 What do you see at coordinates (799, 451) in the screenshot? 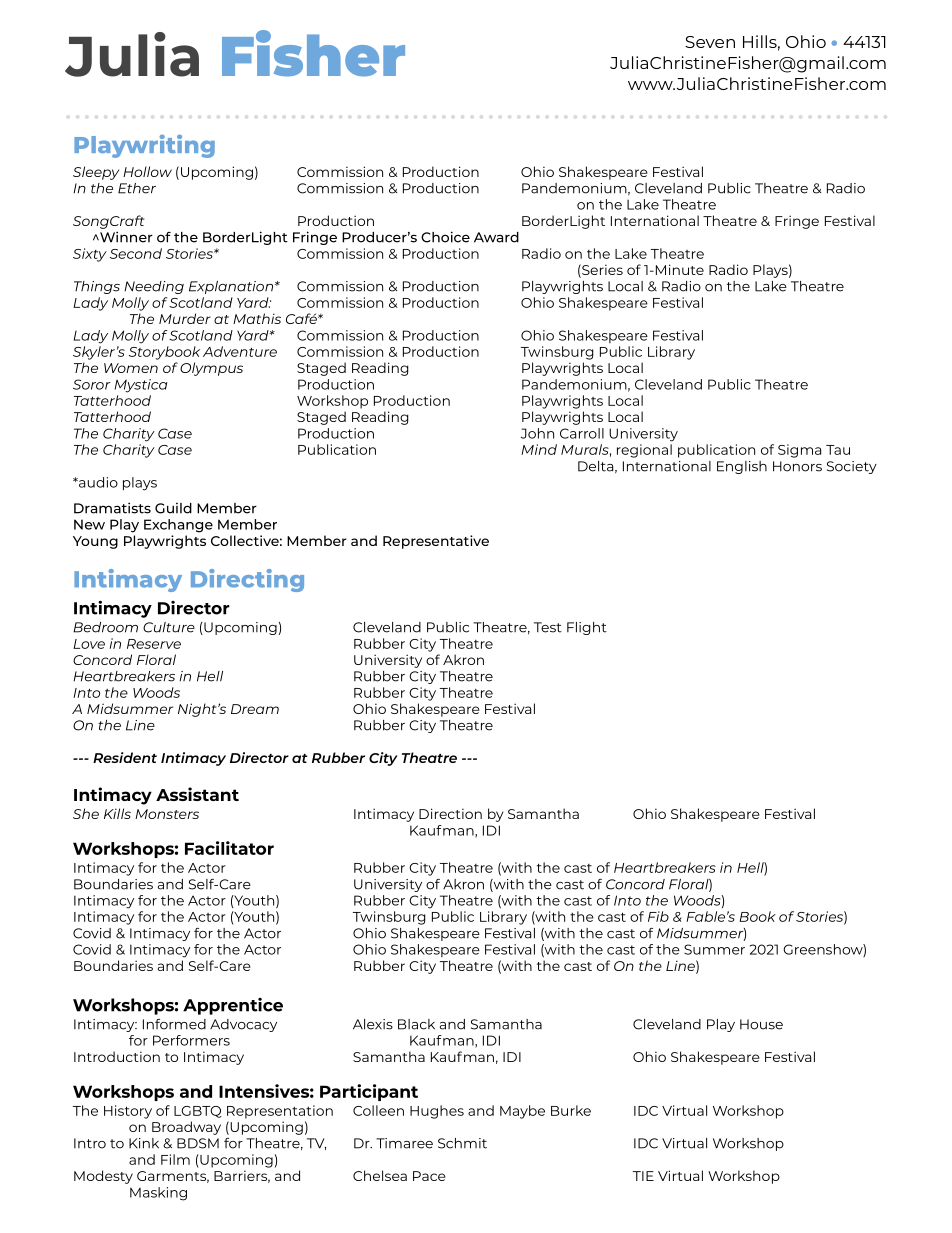
I see `Sigma` at bounding box center [799, 451].
